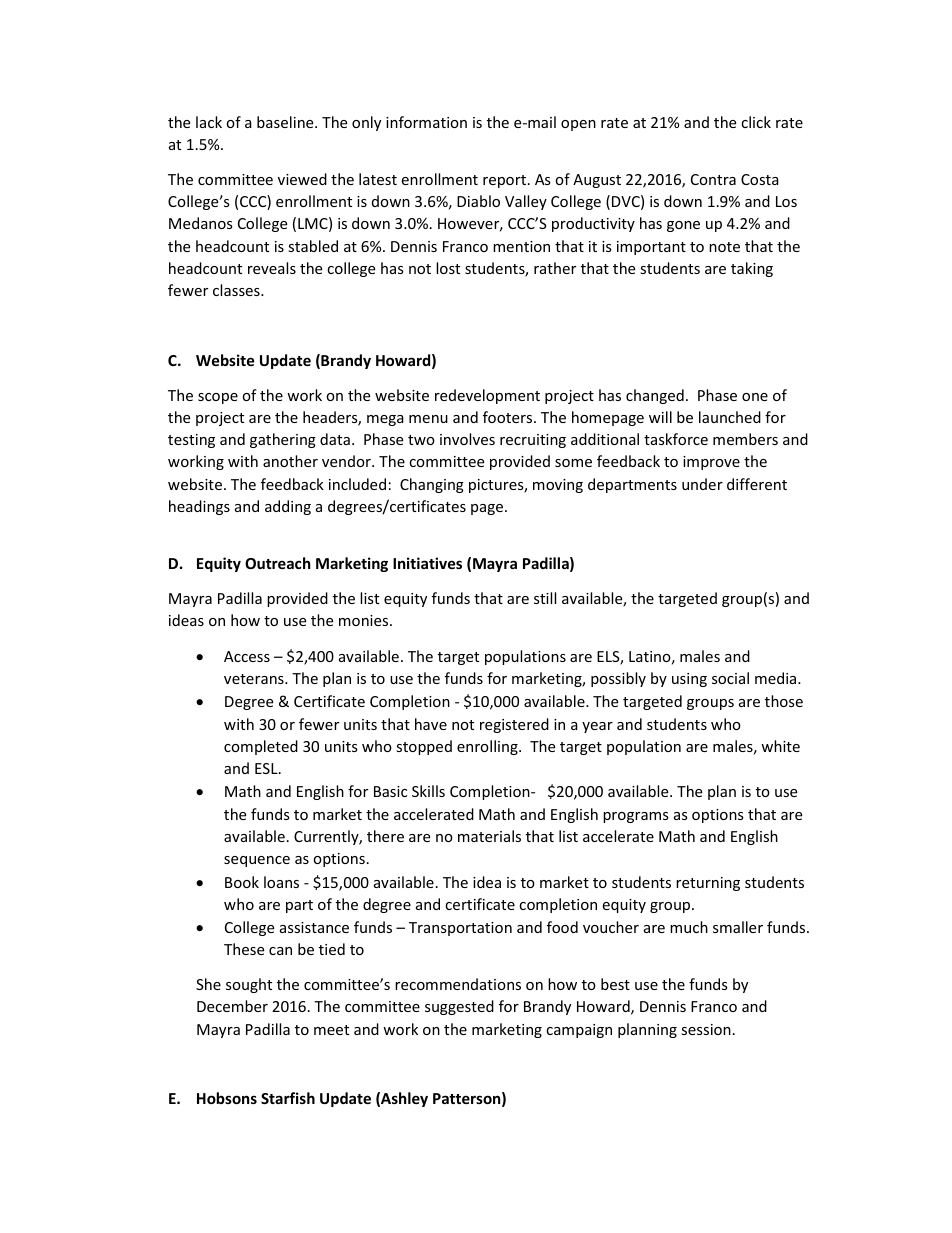  Describe the element at coordinates (459, 1007) in the screenshot. I see `suggested` at that location.
